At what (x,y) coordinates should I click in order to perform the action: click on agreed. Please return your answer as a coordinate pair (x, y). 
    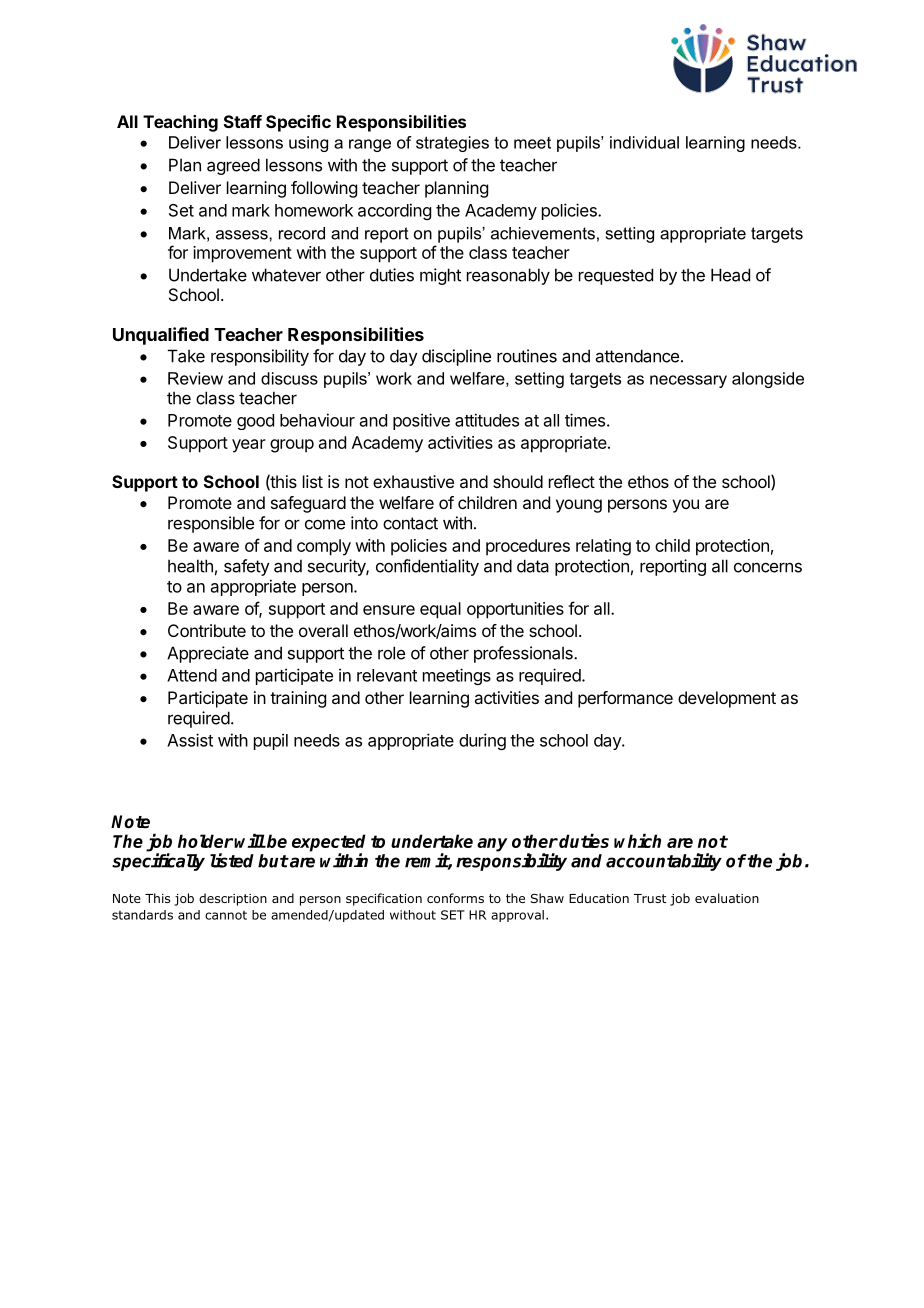
    Looking at the image, I should click on (233, 166).
